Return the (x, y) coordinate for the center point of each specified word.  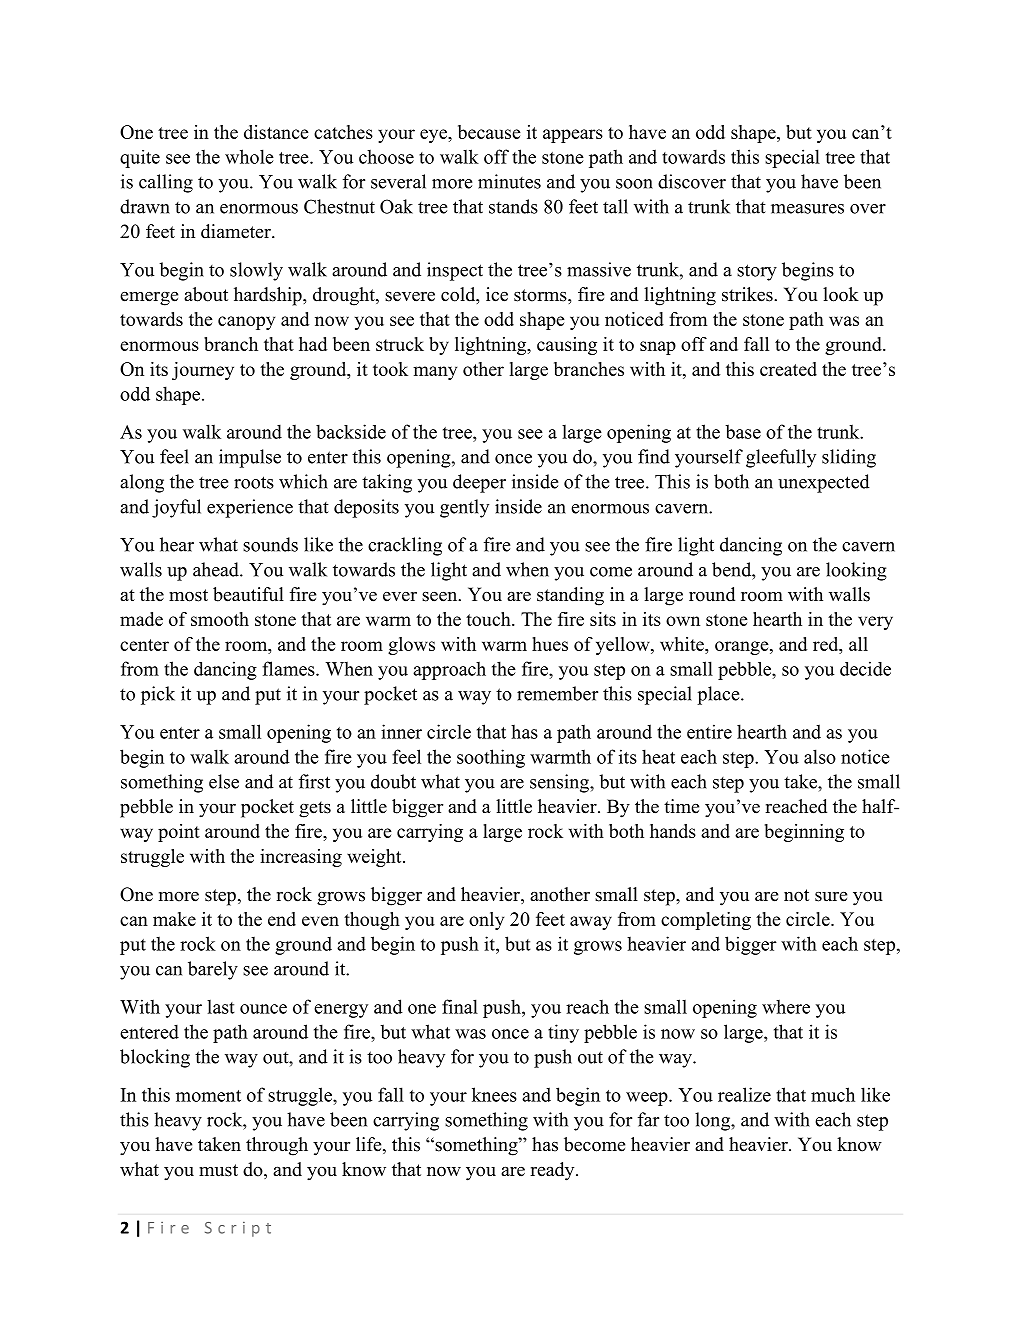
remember (557, 693)
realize (744, 1094)
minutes (509, 181)
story (757, 272)
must (218, 1170)
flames (289, 668)
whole (249, 156)
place (719, 695)
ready (553, 1171)
